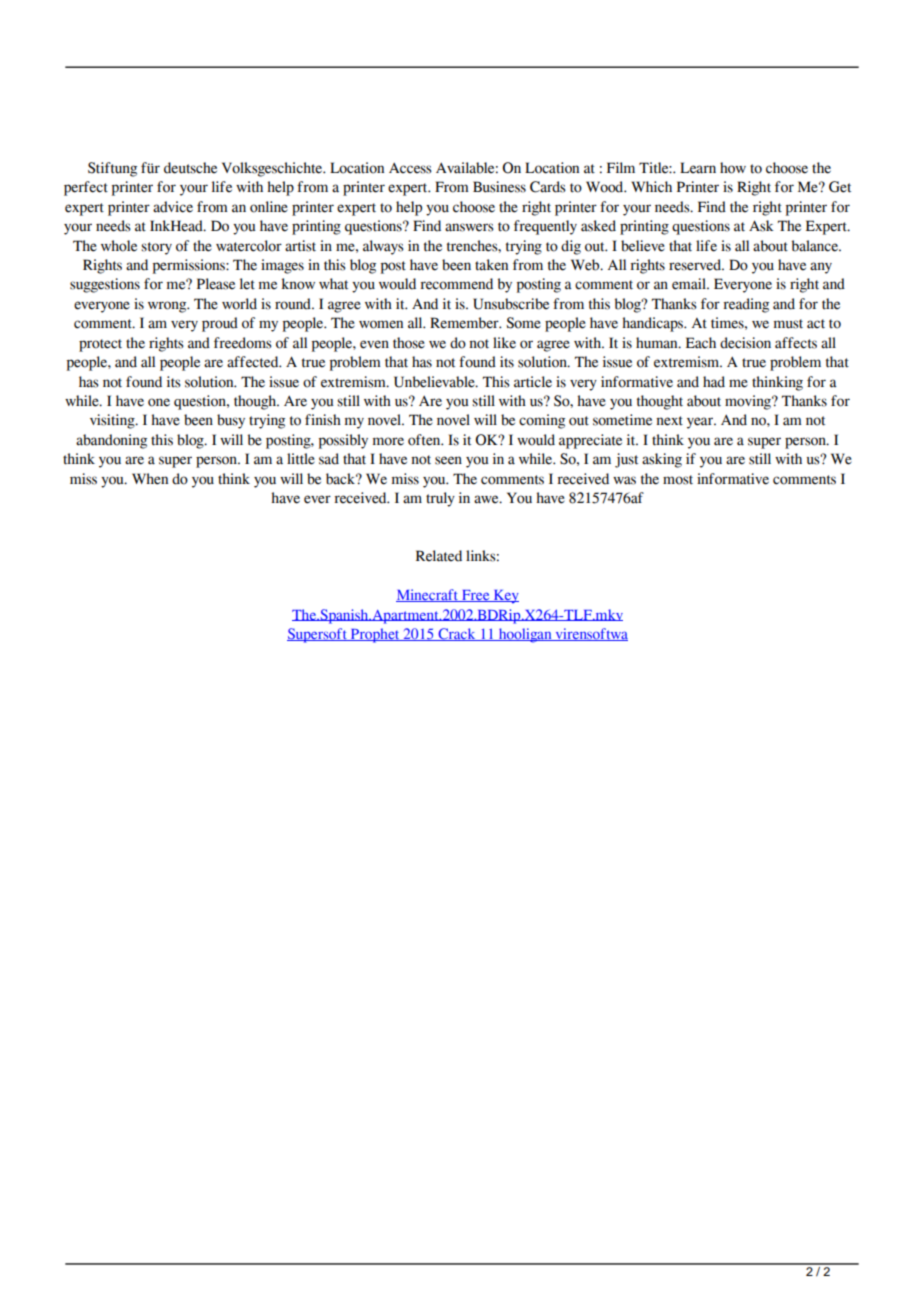  I want to click on deutsche, so click(190, 168).
